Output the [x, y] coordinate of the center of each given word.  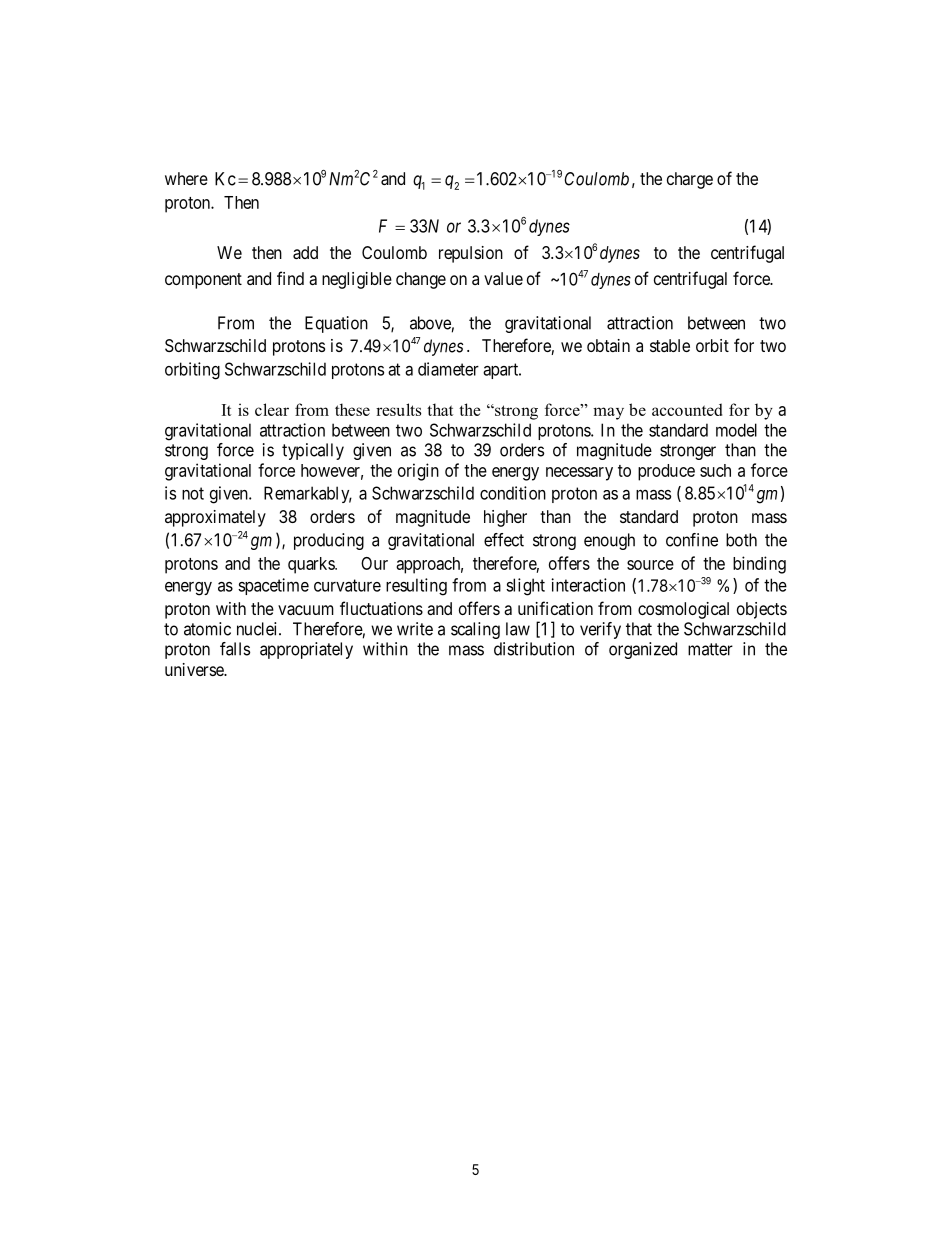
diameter [448, 369]
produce [666, 472]
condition [513, 493]
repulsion [471, 254]
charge [690, 180]
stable [670, 345]
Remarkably [308, 494]
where [186, 178]
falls [235, 649]
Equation [336, 324]
